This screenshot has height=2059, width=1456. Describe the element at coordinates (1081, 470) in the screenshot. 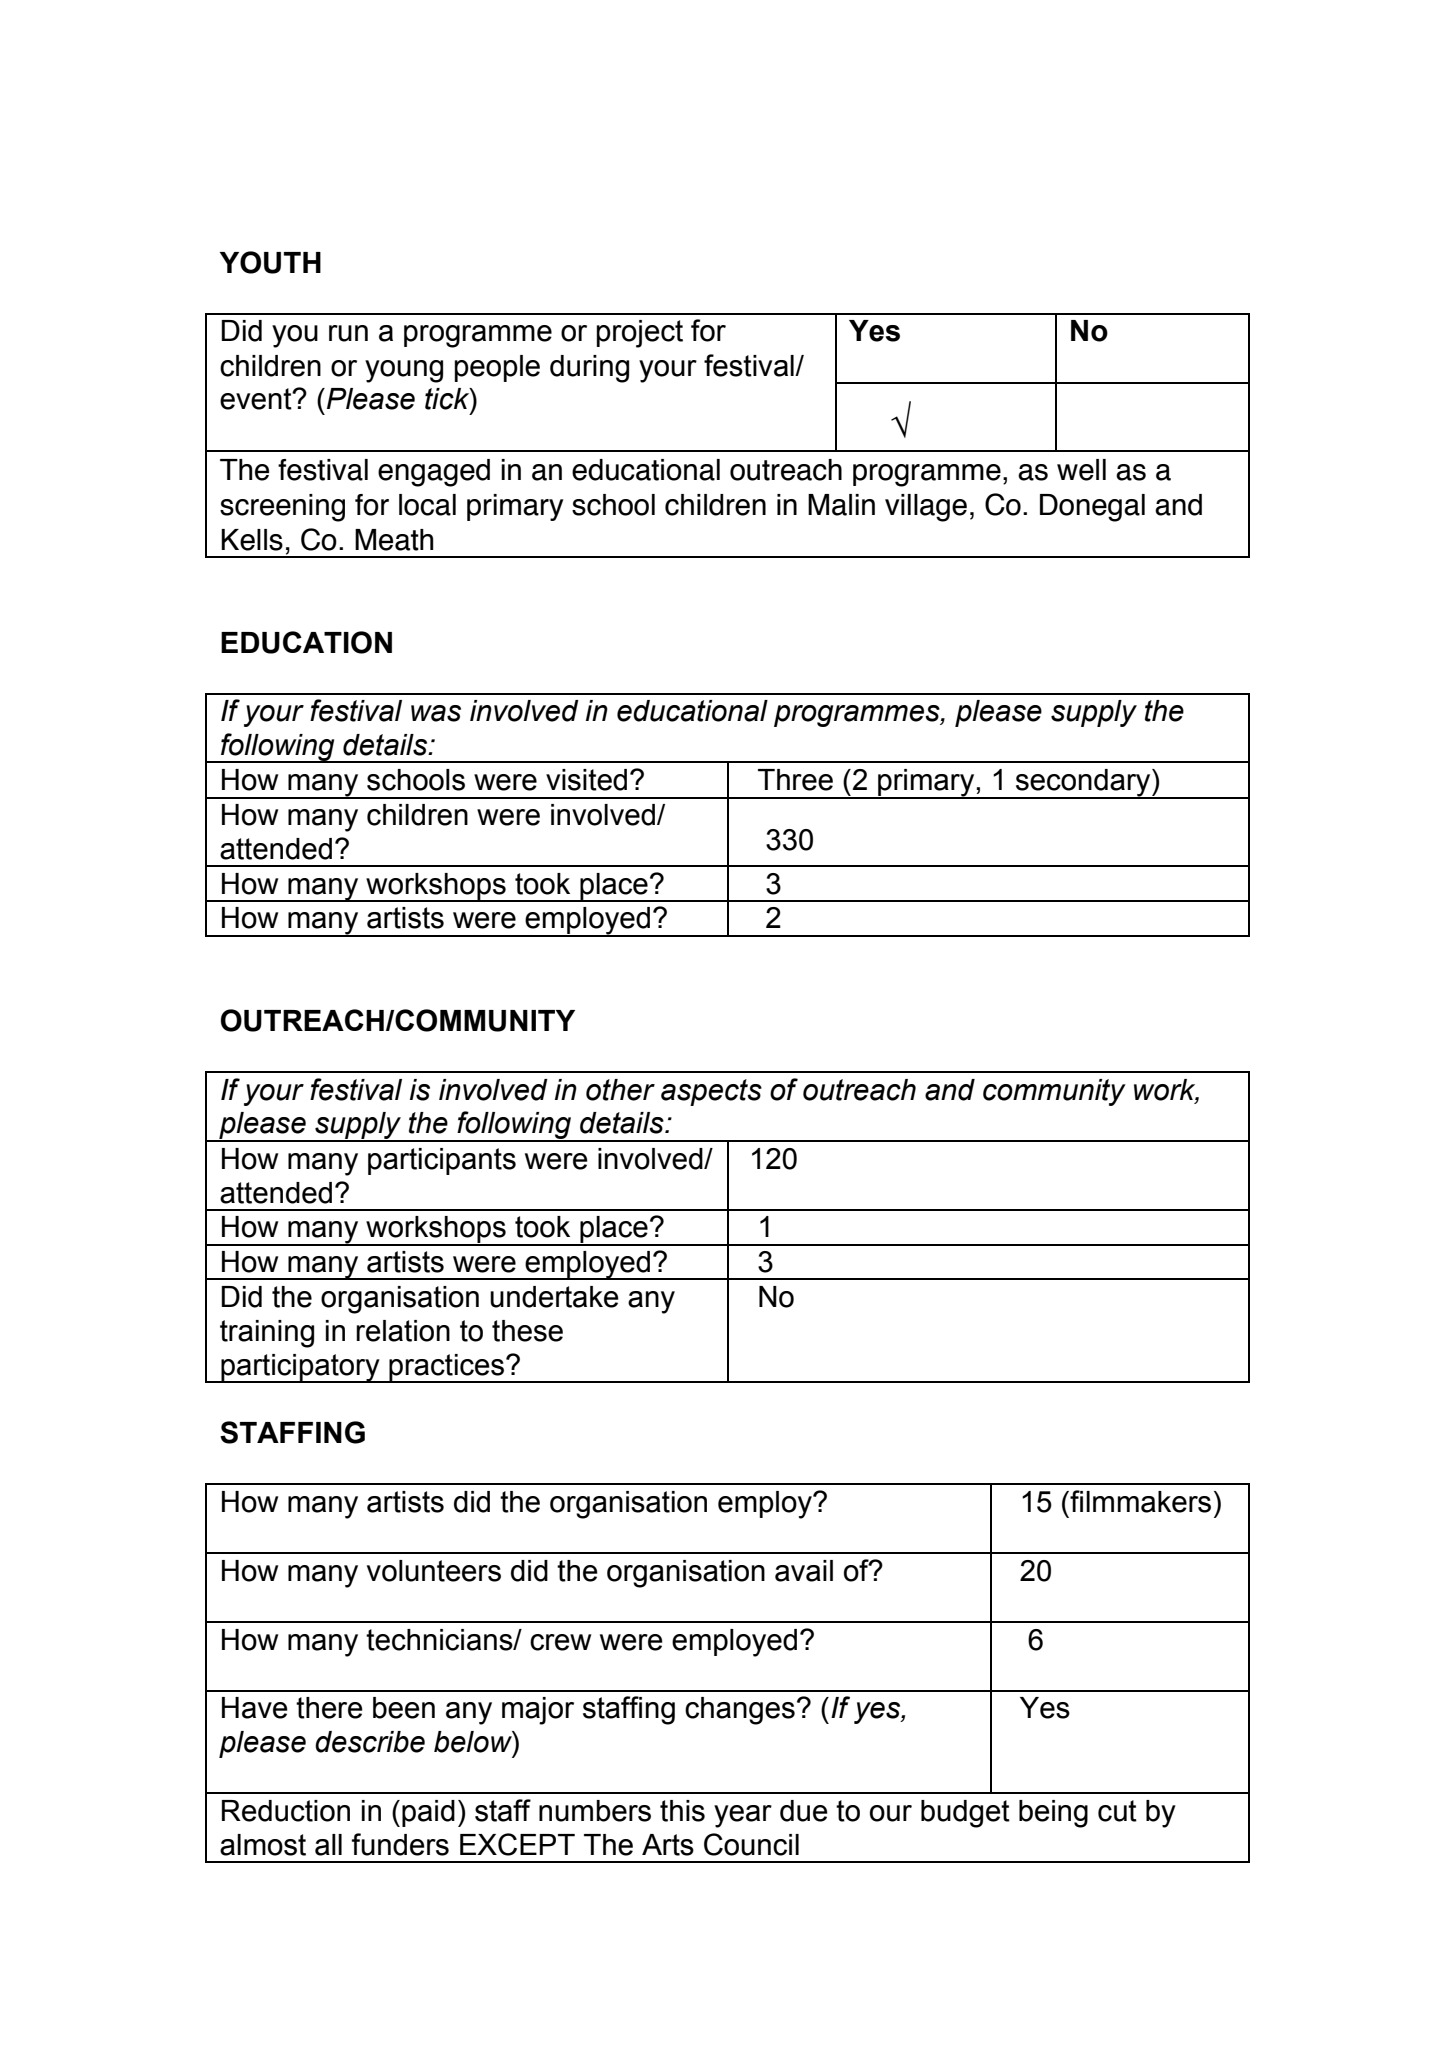

I see `well` at that location.
